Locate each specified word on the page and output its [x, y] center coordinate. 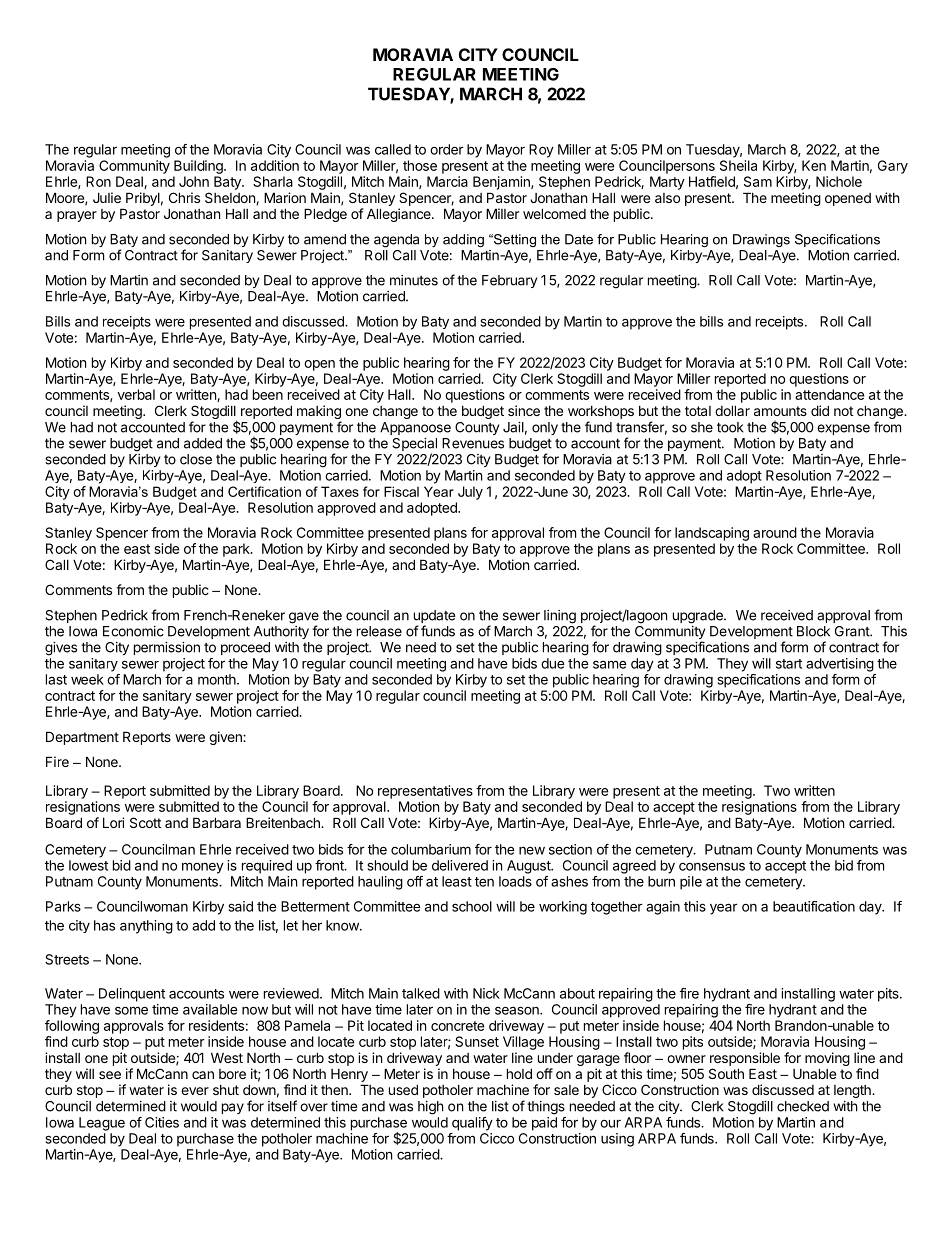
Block [813, 631]
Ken [814, 165]
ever [195, 1091]
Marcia [447, 181]
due [553, 663]
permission [167, 648]
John [194, 181]
